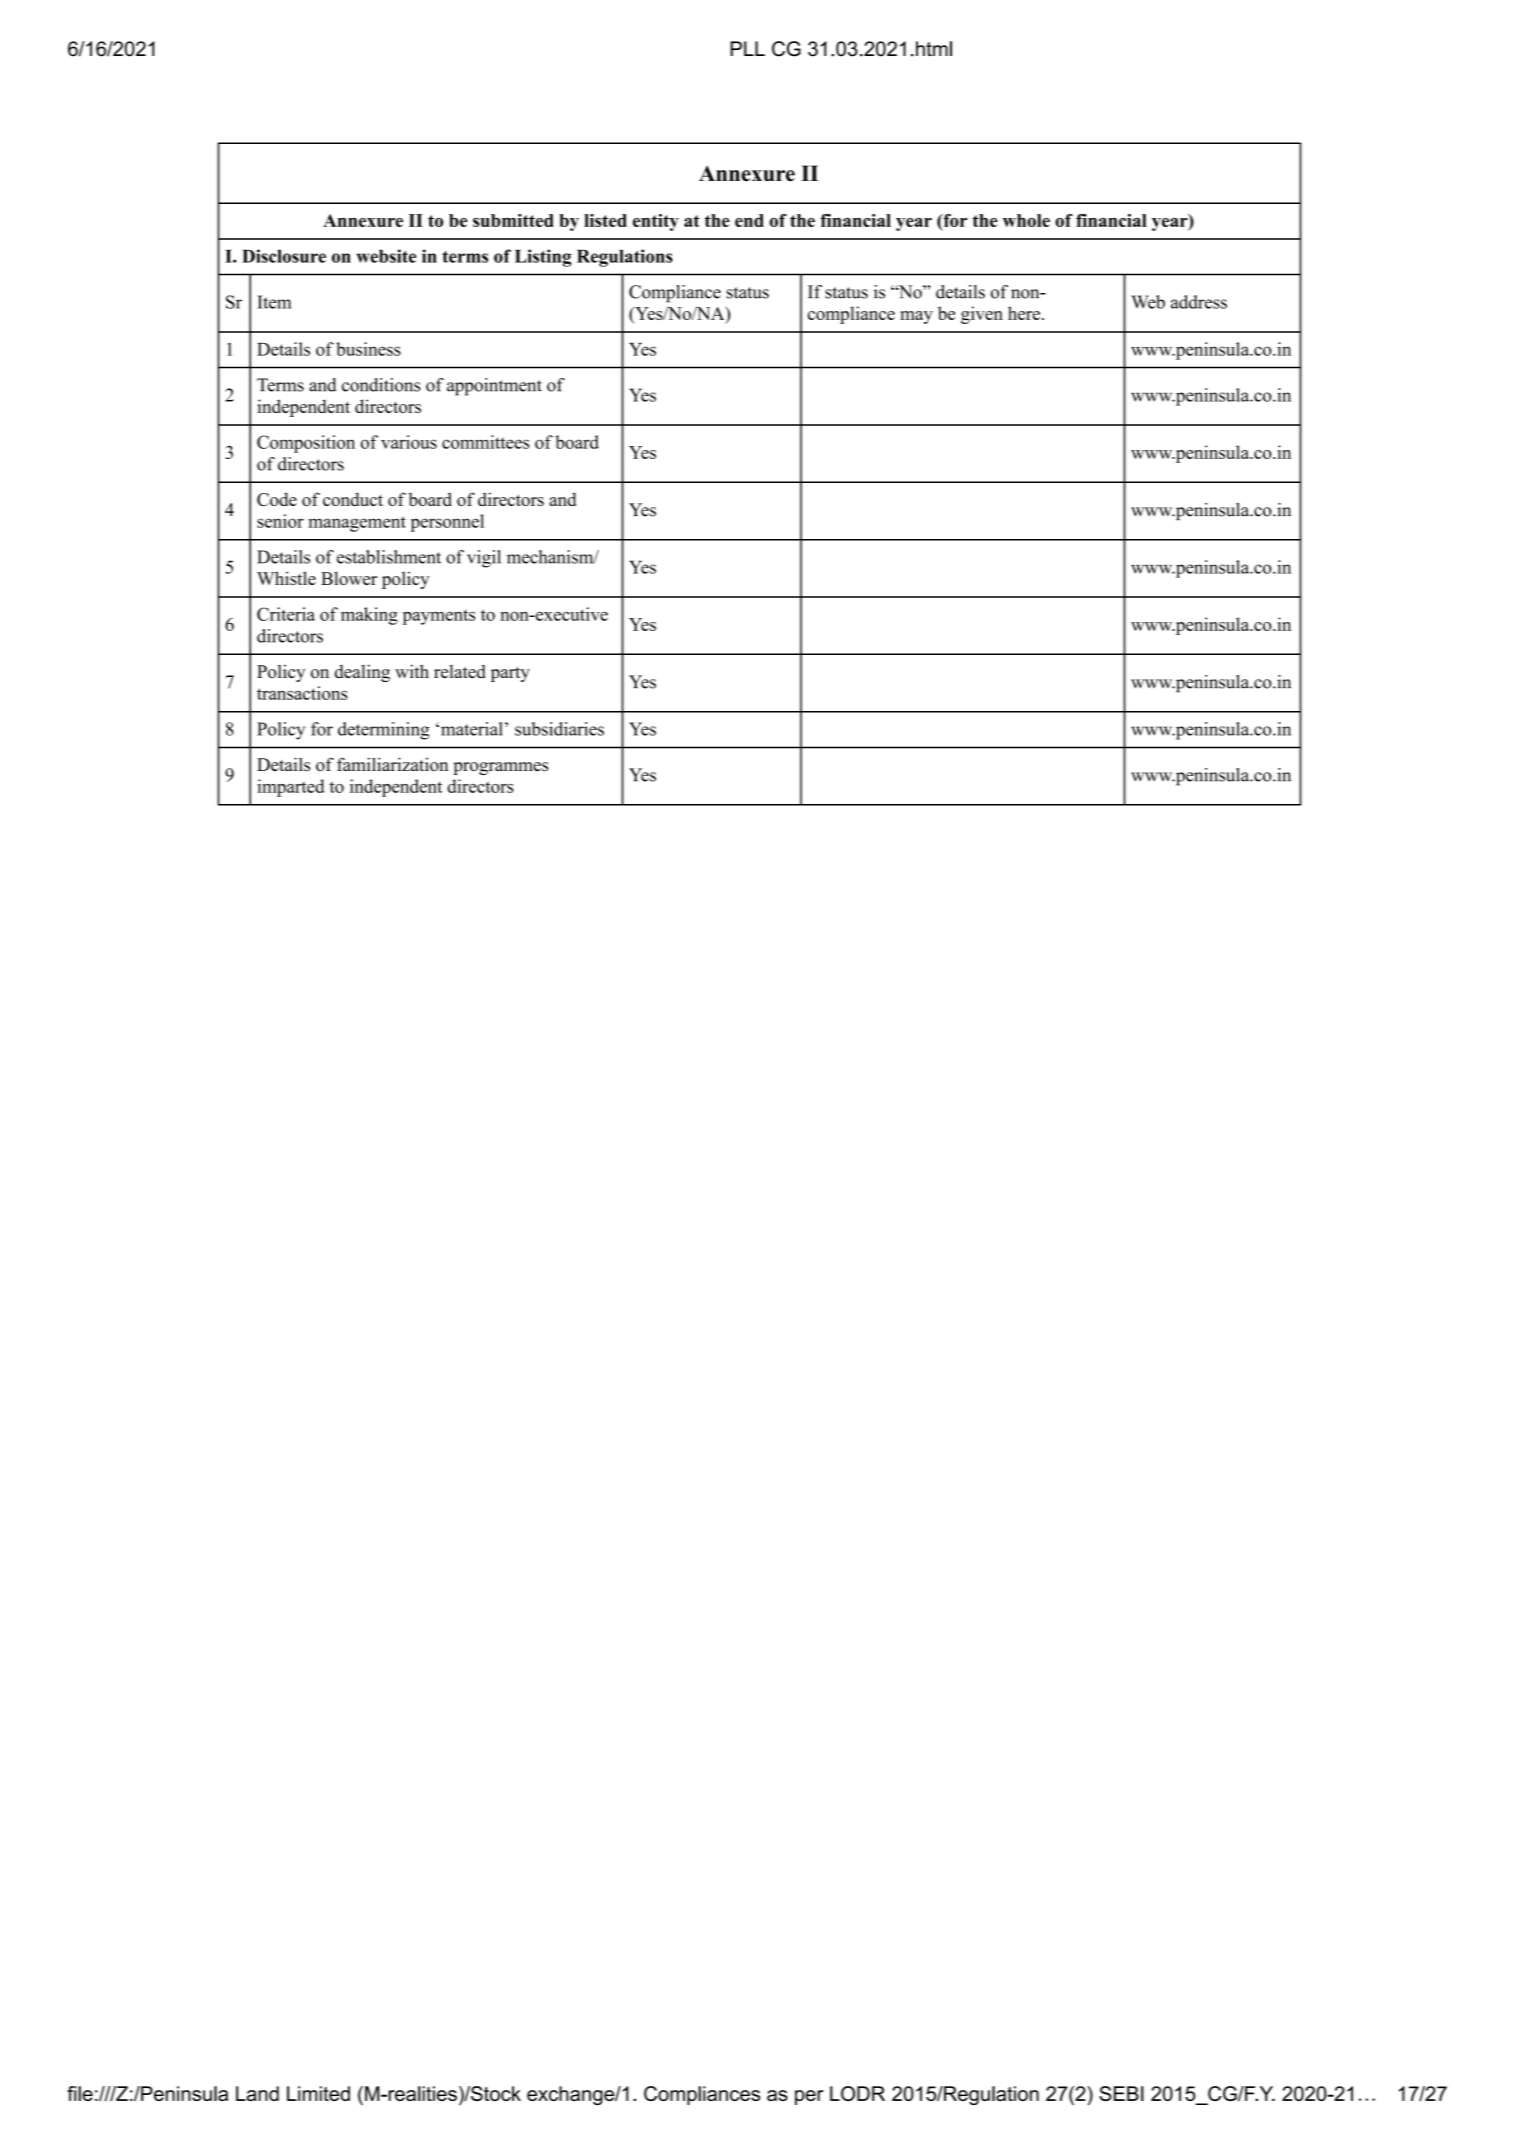 The image size is (1515, 2144). I want to click on determining, so click(384, 731).
